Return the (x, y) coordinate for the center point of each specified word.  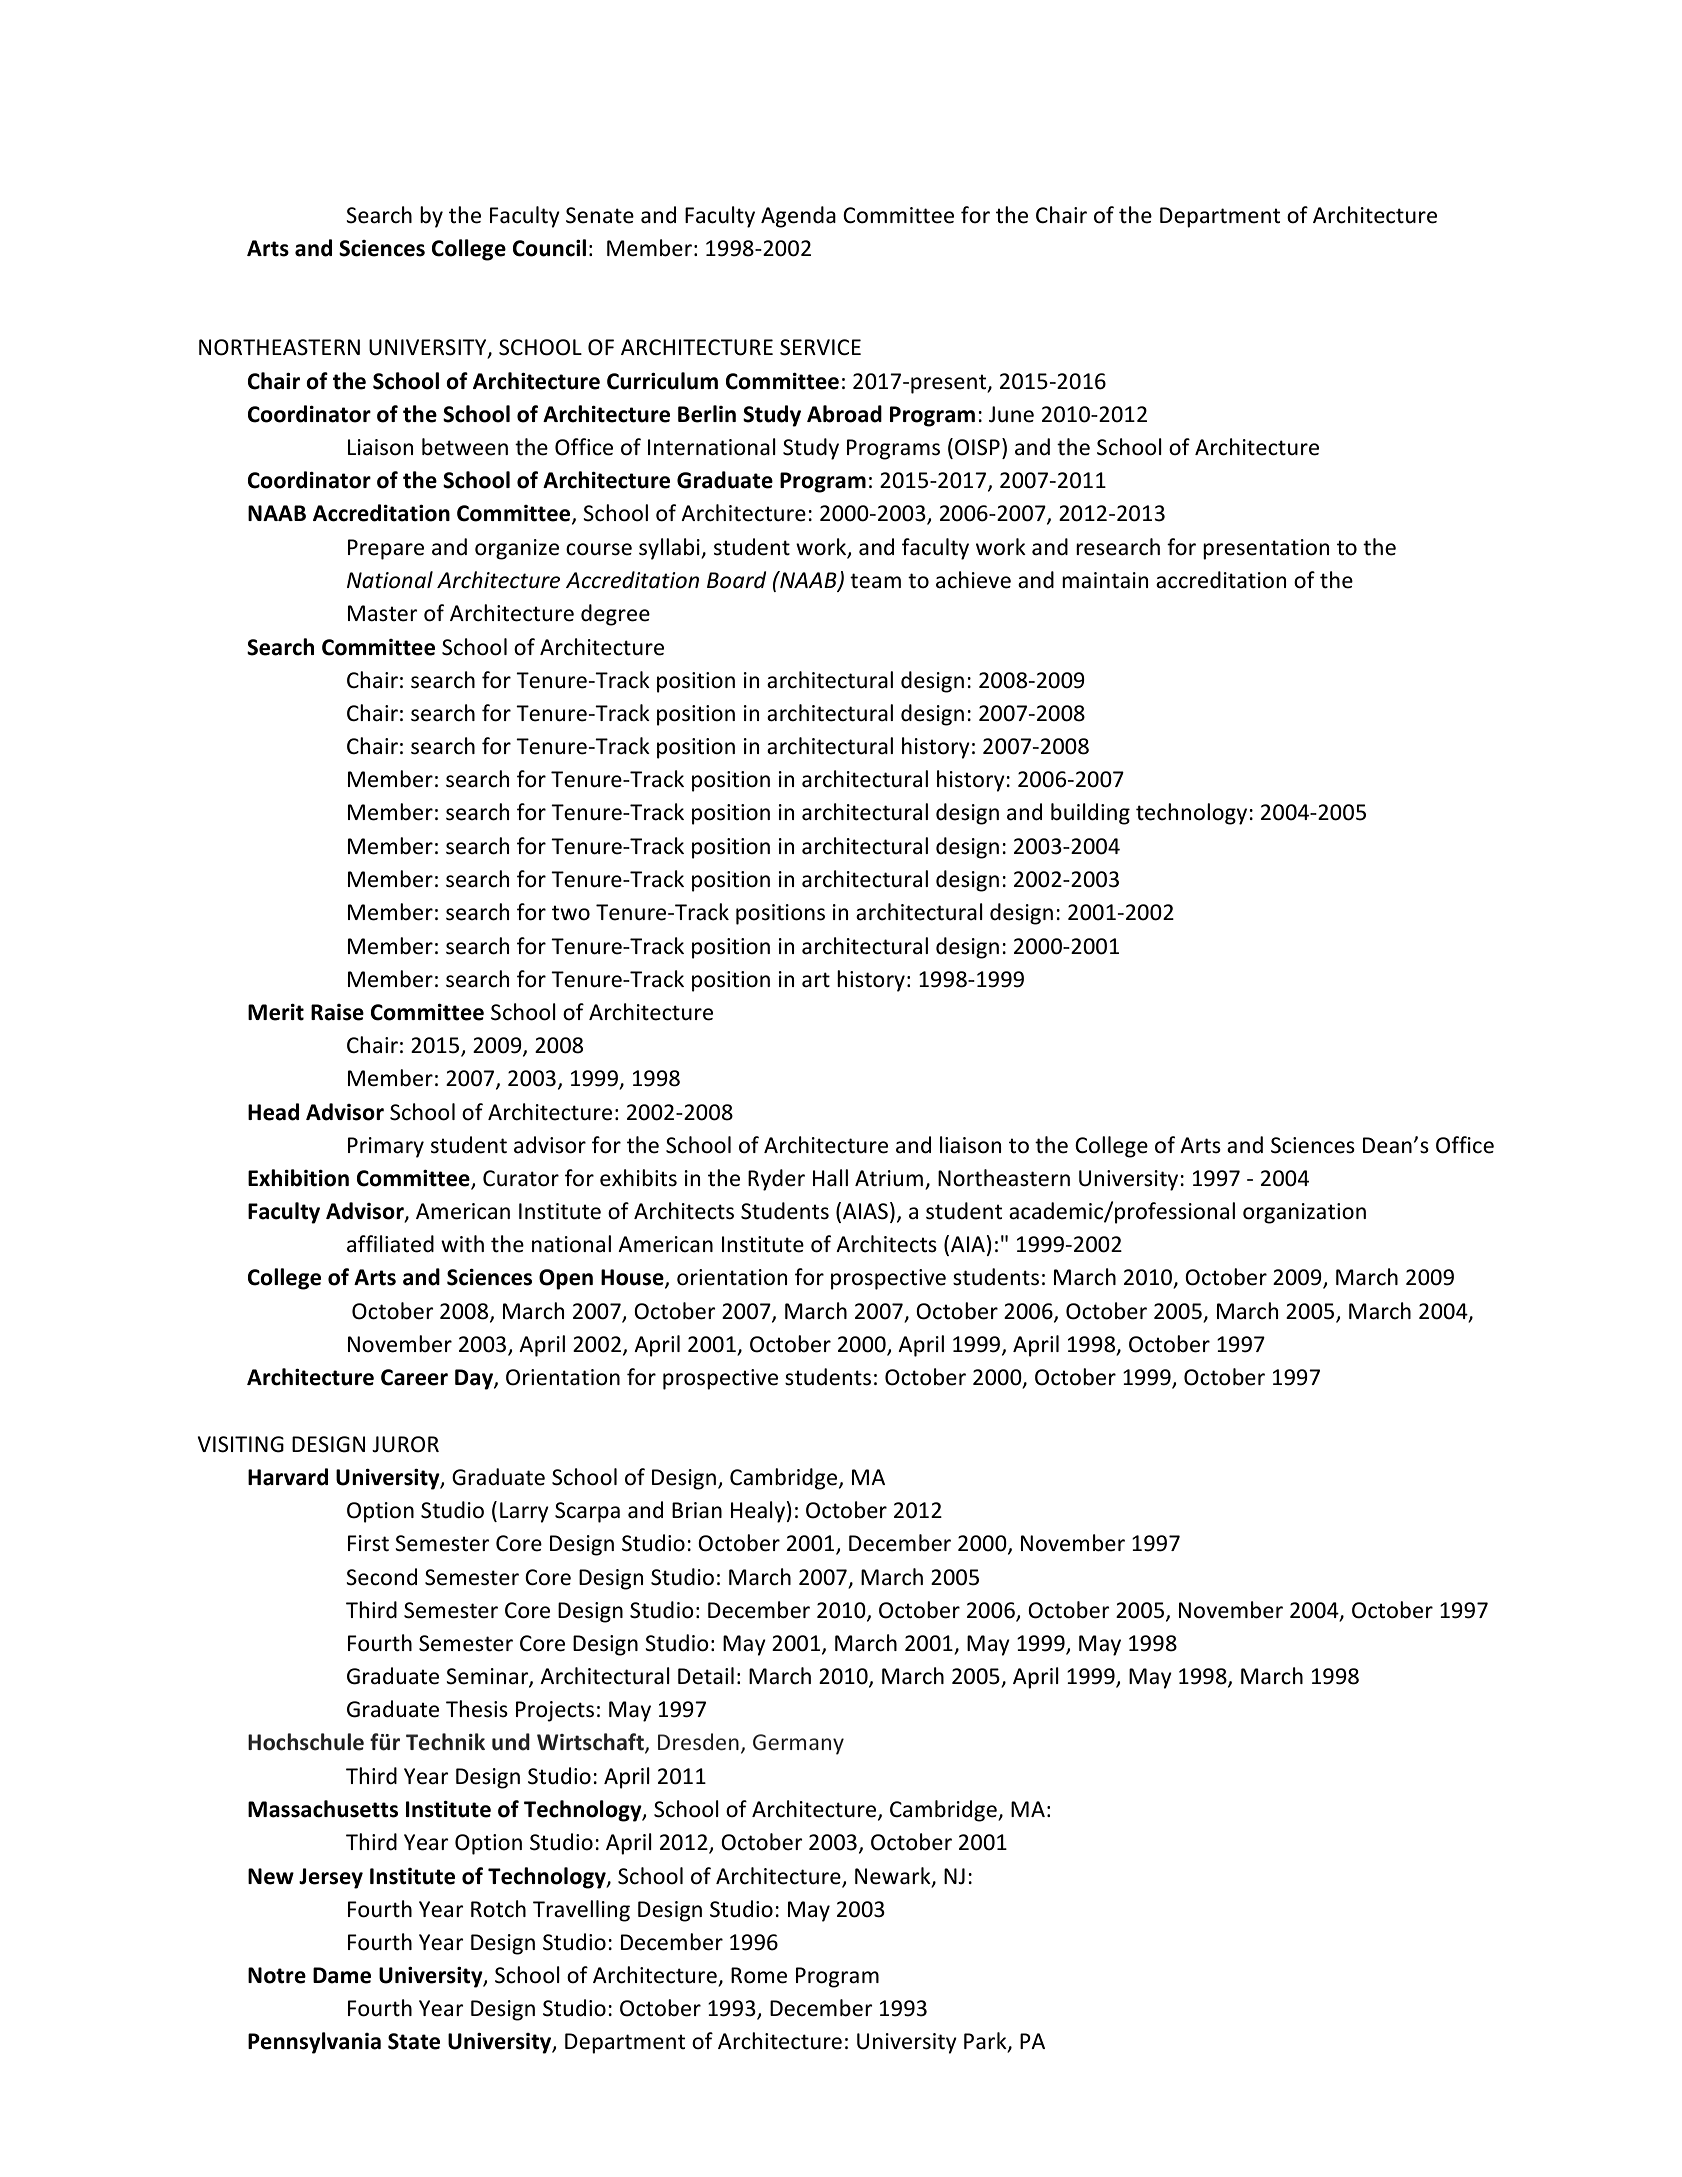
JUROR (405, 1444)
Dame (342, 1975)
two (571, 913)
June (1011, 414)
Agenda (798, 217)
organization (1304, 1213)
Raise (337, 1012)
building (1090, 814)
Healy (759, 1512)
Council (549, 248)
